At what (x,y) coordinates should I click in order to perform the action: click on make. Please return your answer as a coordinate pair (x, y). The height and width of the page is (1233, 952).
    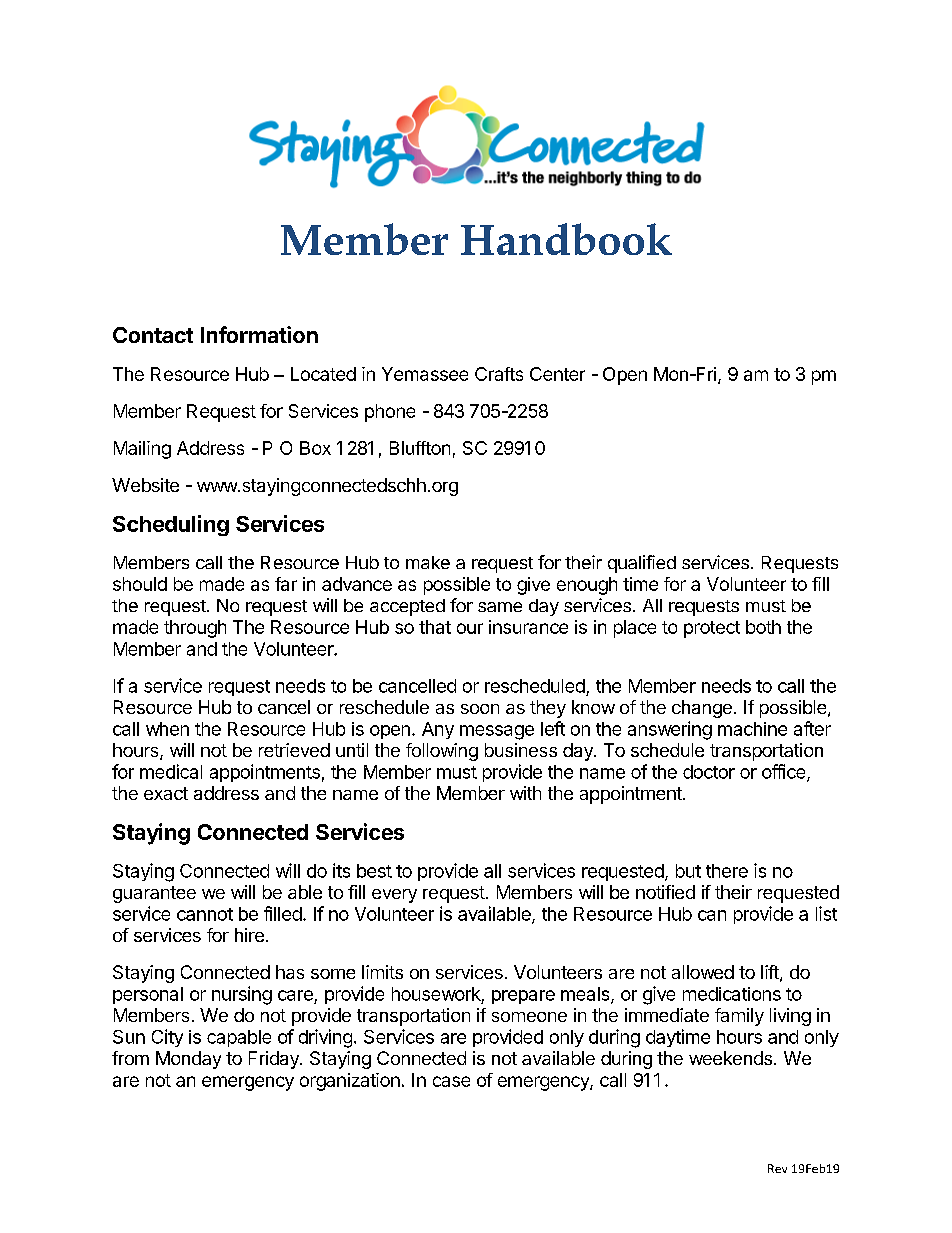
    Looking at the image, I should click on (428, 562).
